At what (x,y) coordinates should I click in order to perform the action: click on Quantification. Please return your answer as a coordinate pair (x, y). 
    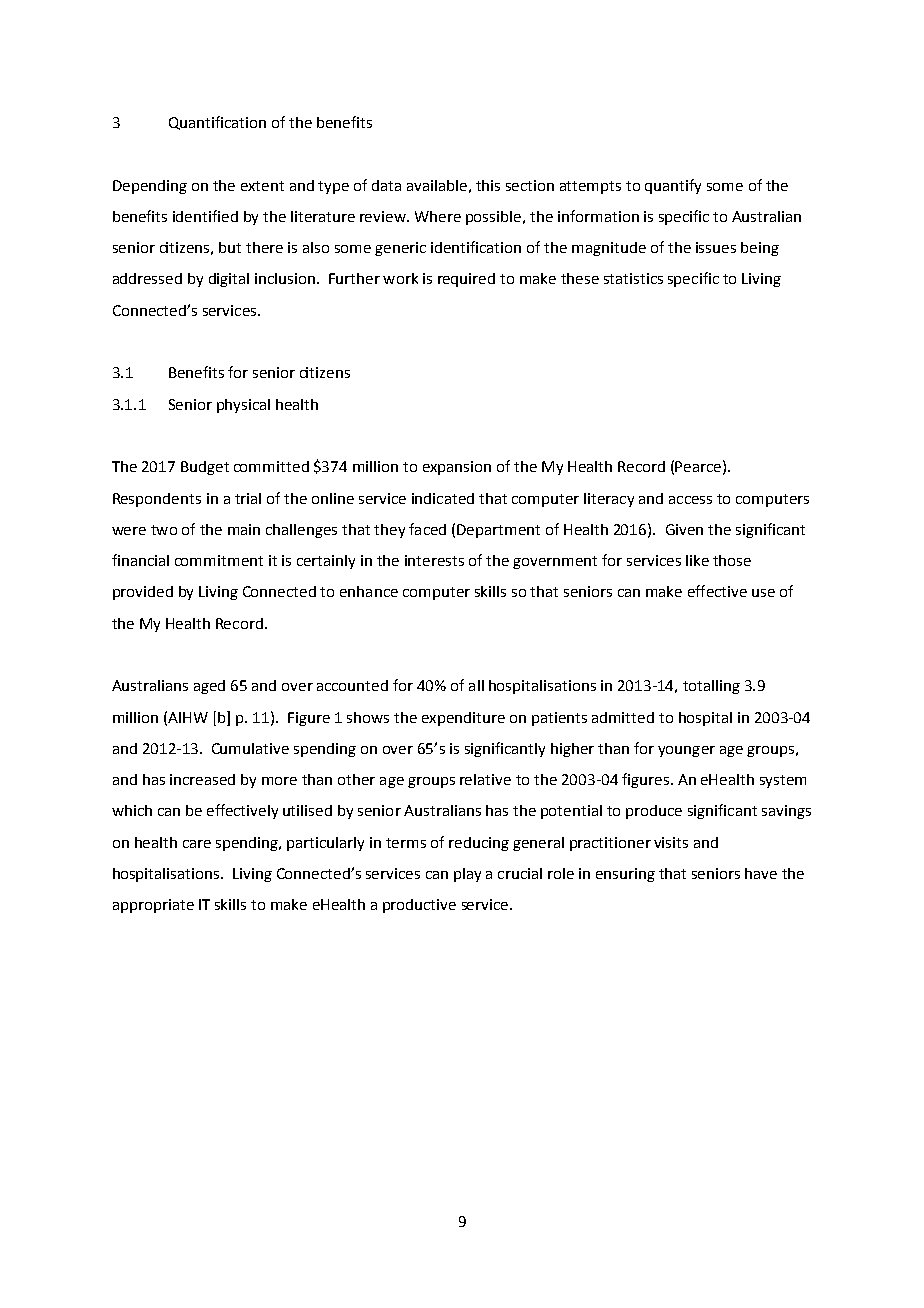
    Looking at the image, I should click on (217, 123).
